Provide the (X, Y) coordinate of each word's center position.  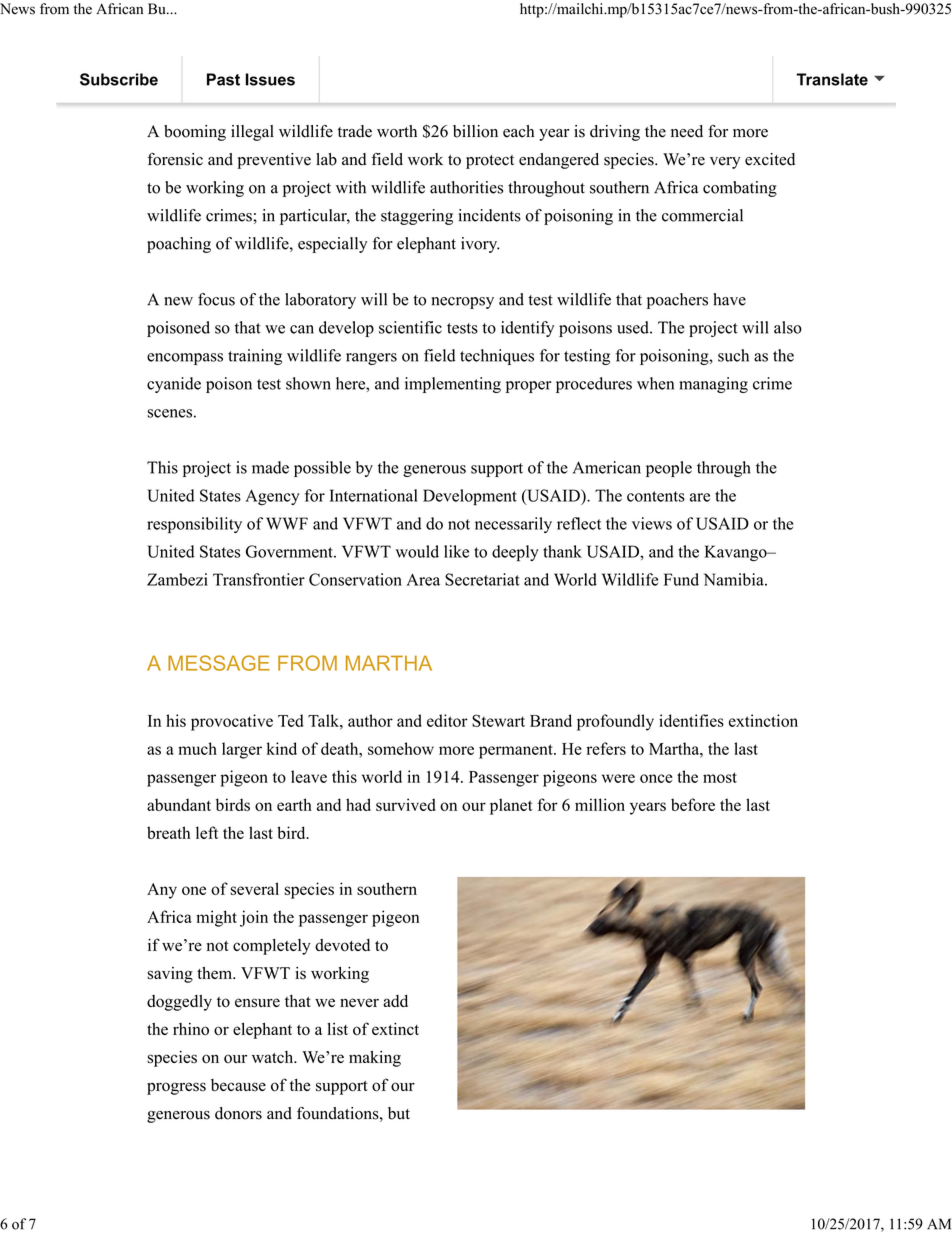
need (687, 131)
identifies (691, 720)
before (693, 804)
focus (216, 299)
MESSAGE (219, 663)
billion (475, 131)
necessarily (513, 525)
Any (162, 891)
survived (406, 804)
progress (176, 1088)
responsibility (194, 525)
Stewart (498, 720)
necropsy (463, 303)
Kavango (736, 553)
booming (195, 133)
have (729, 299)
